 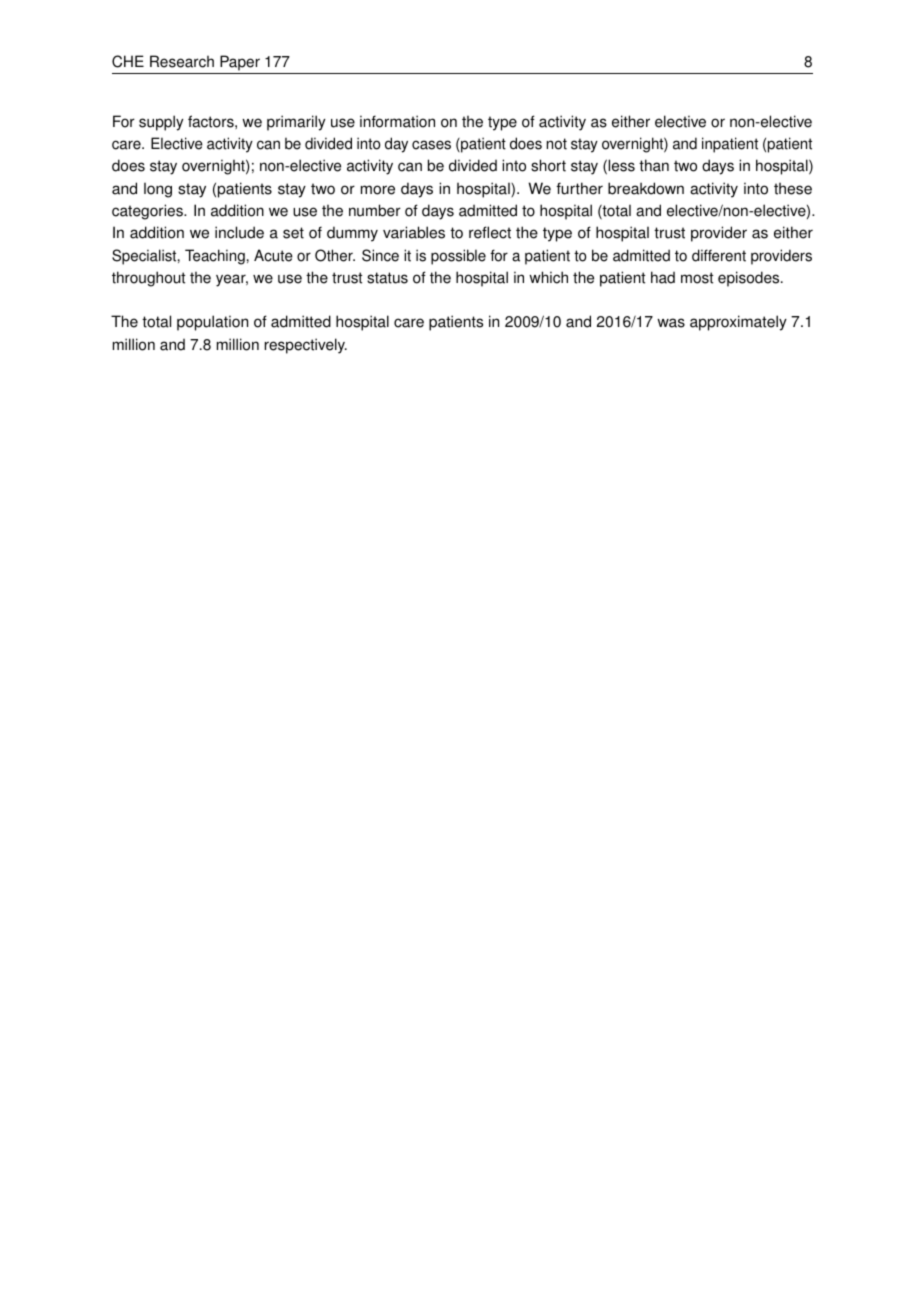 I want to click on respectively, so click(x=306, y=346).
